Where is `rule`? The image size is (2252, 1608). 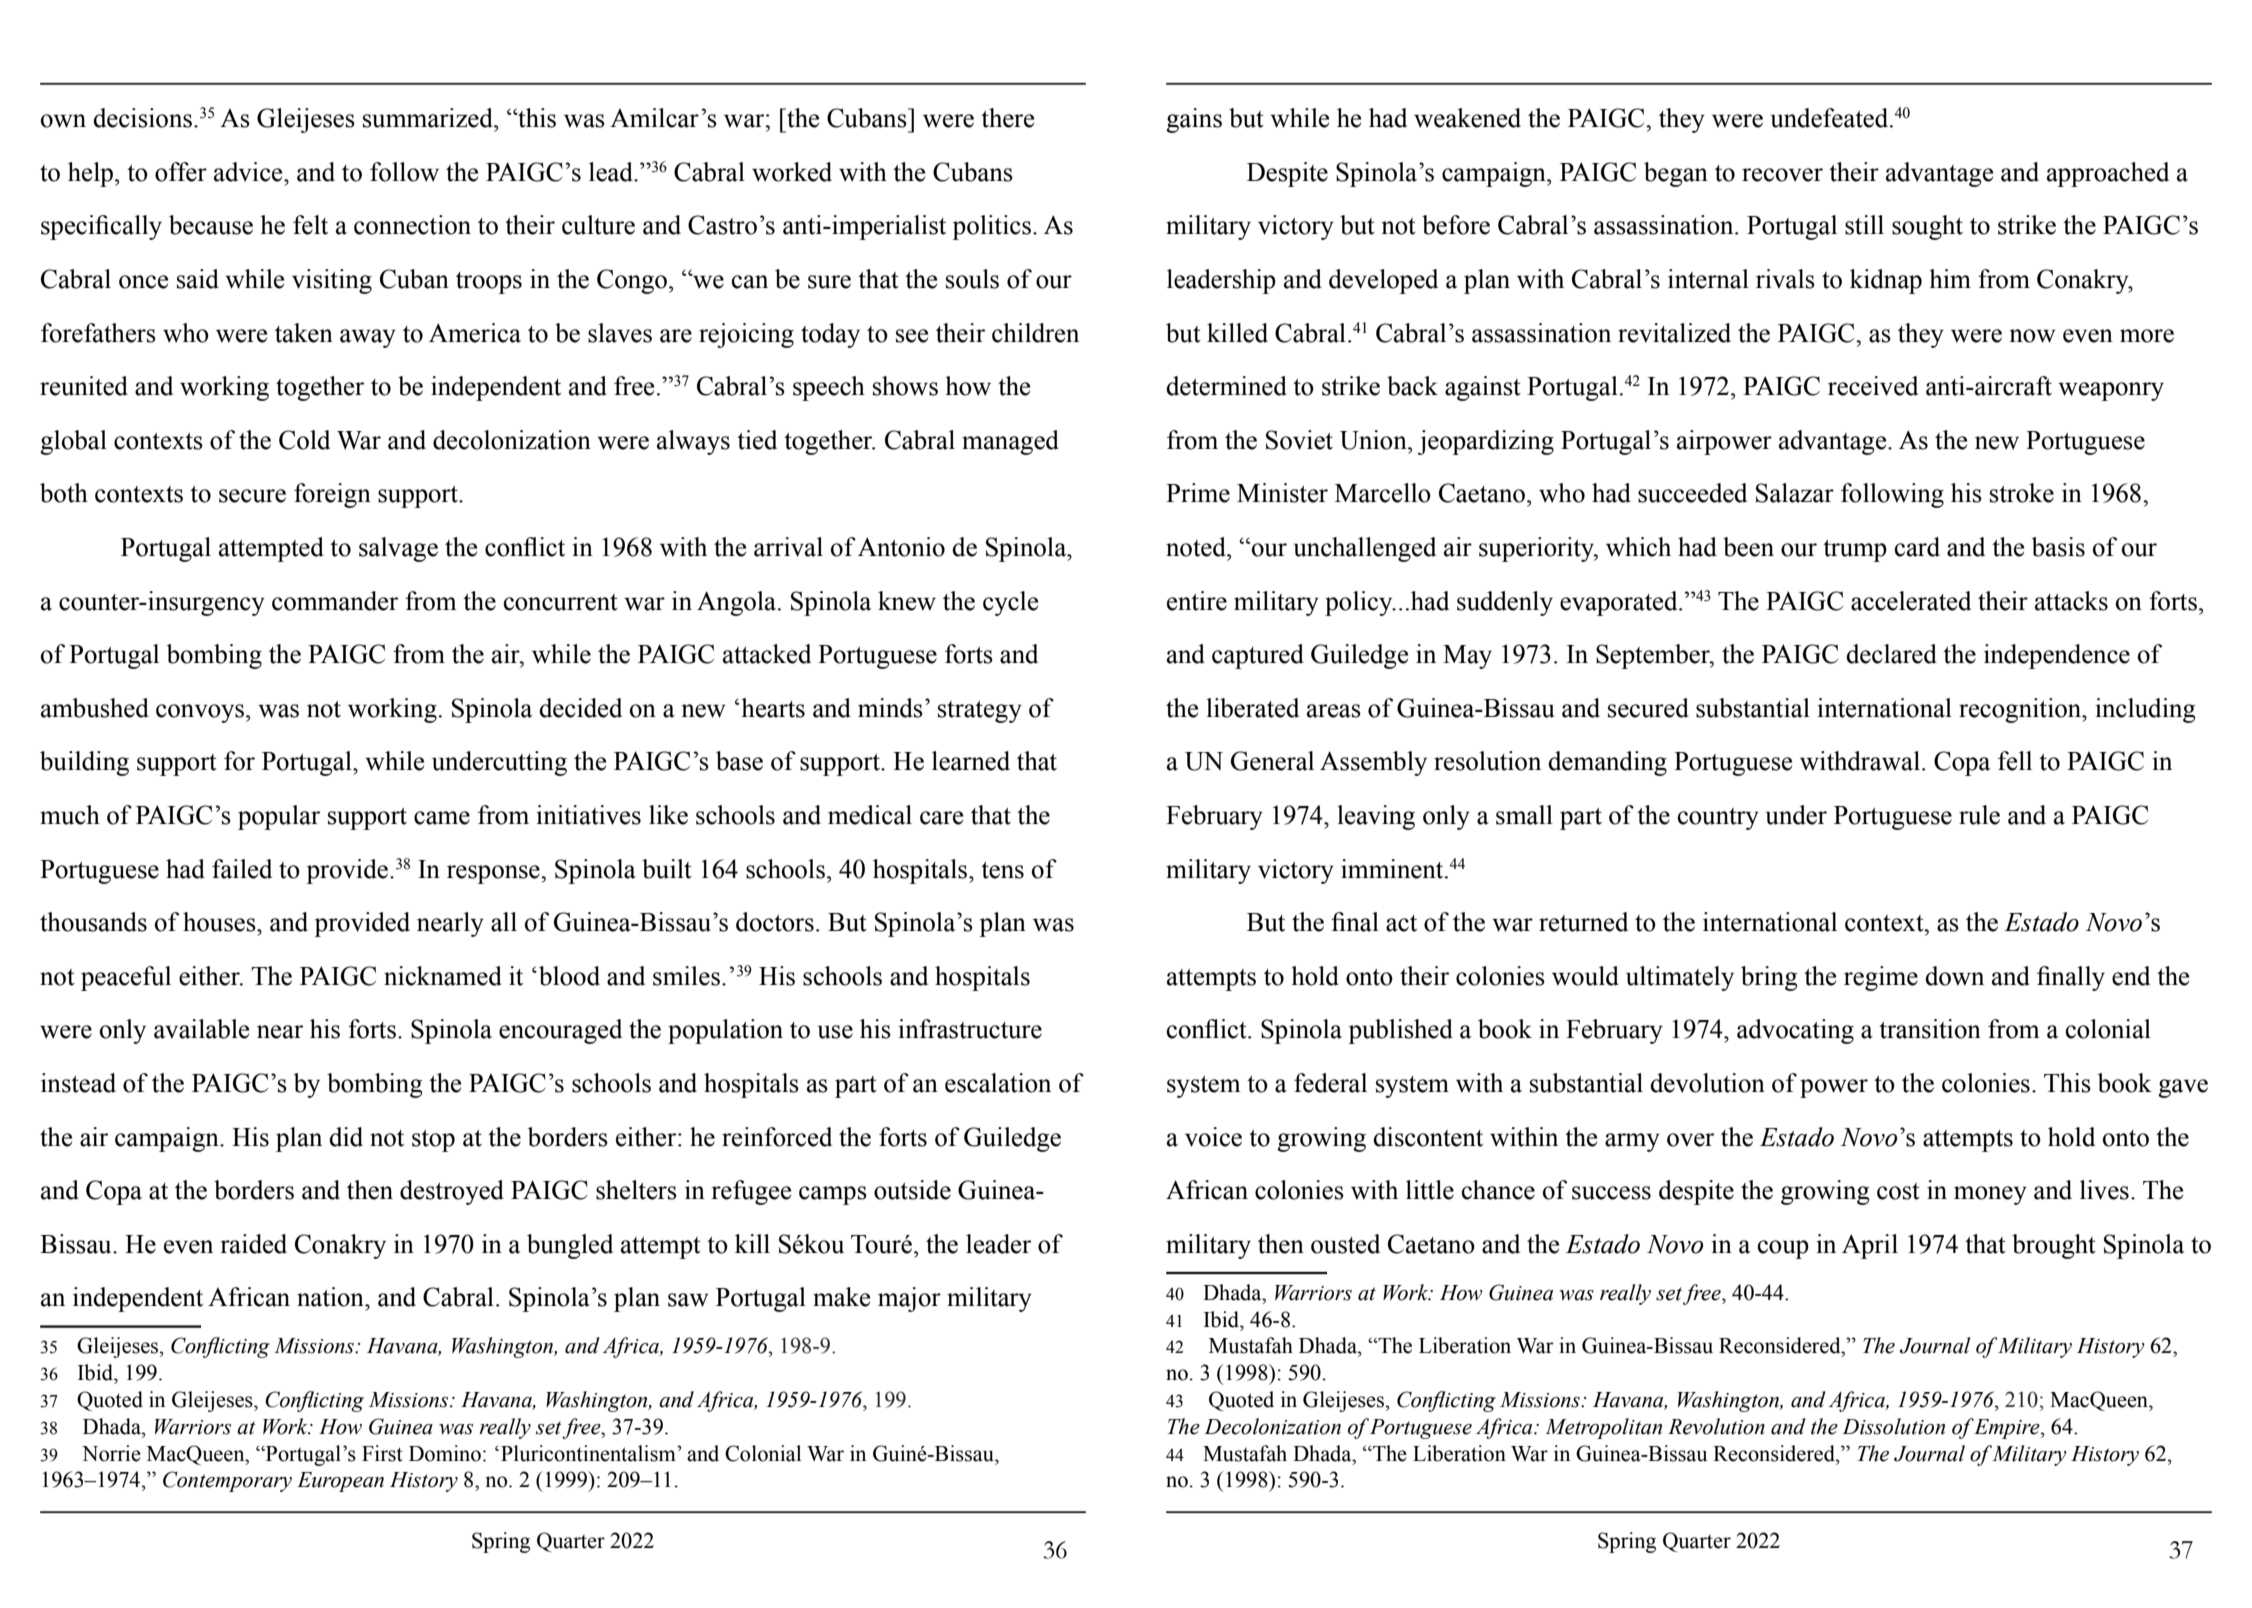
rule is located at coordinates (1979, 815).
